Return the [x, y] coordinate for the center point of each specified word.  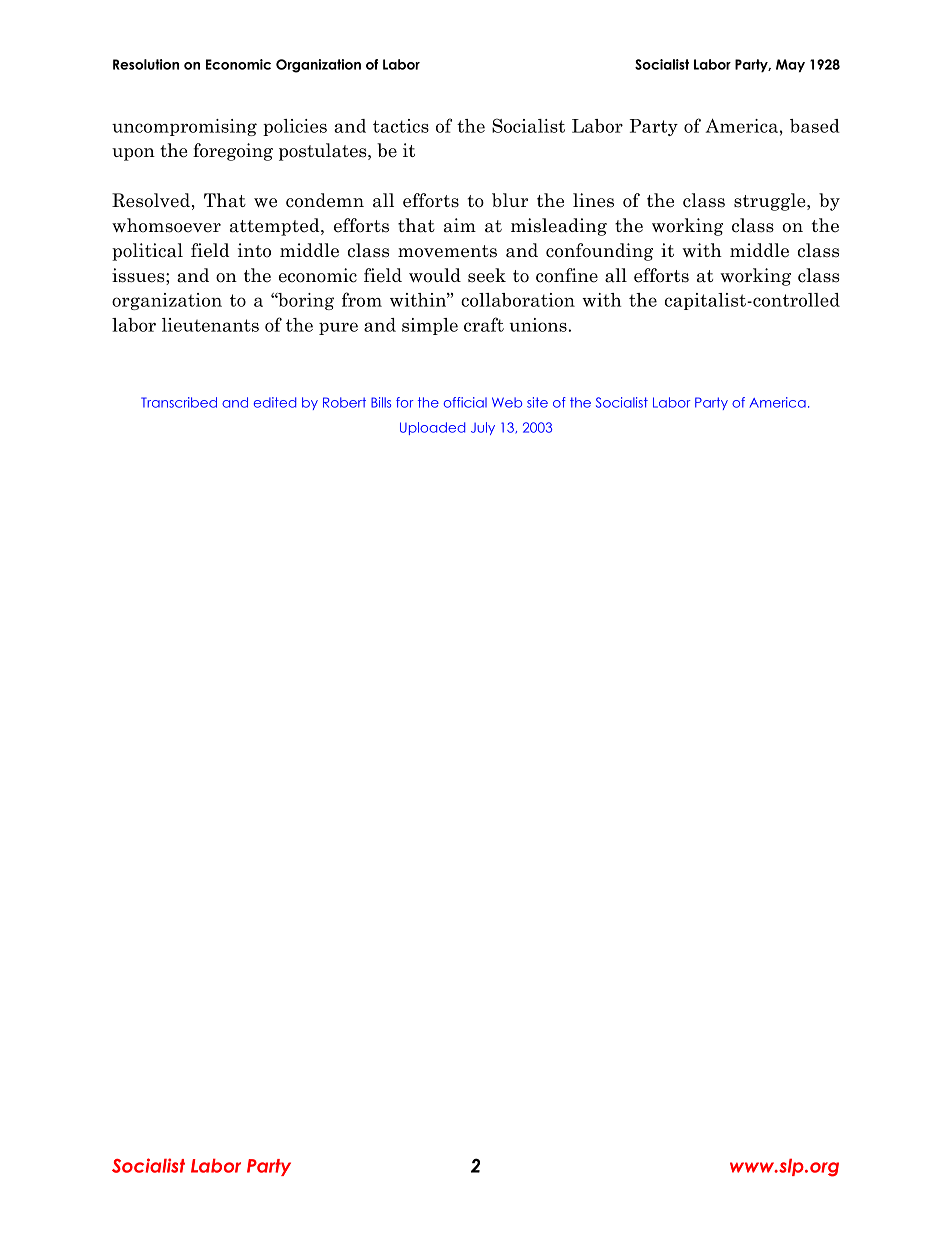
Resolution [146, 64]
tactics [401, 126]
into [254, 250]
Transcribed [179, 402]
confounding [599, 252]
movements [447, 251]
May [790, 65]
